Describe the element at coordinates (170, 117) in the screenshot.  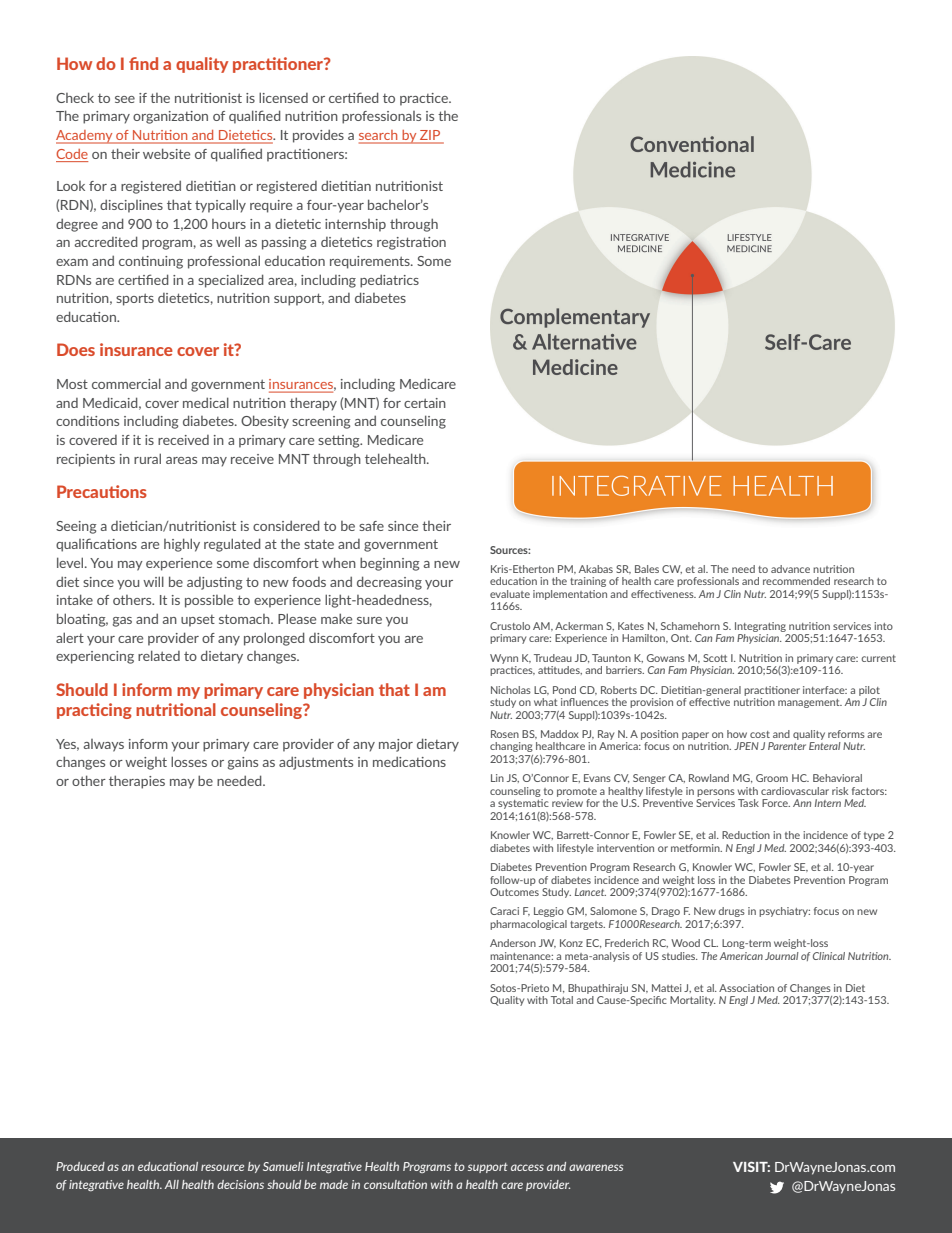
I see `organization` at that location.
